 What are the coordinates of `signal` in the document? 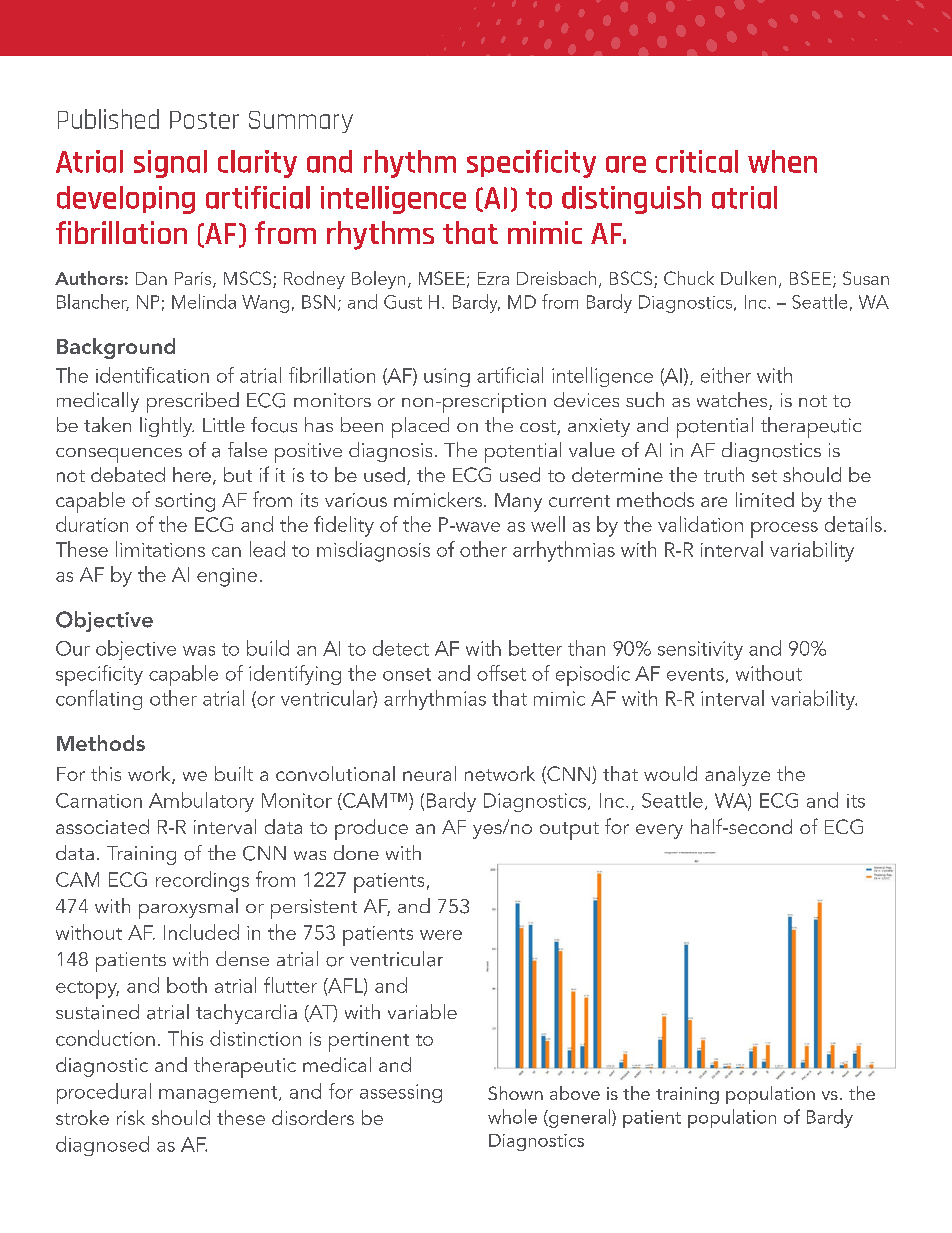 It's located at (170, 164).
